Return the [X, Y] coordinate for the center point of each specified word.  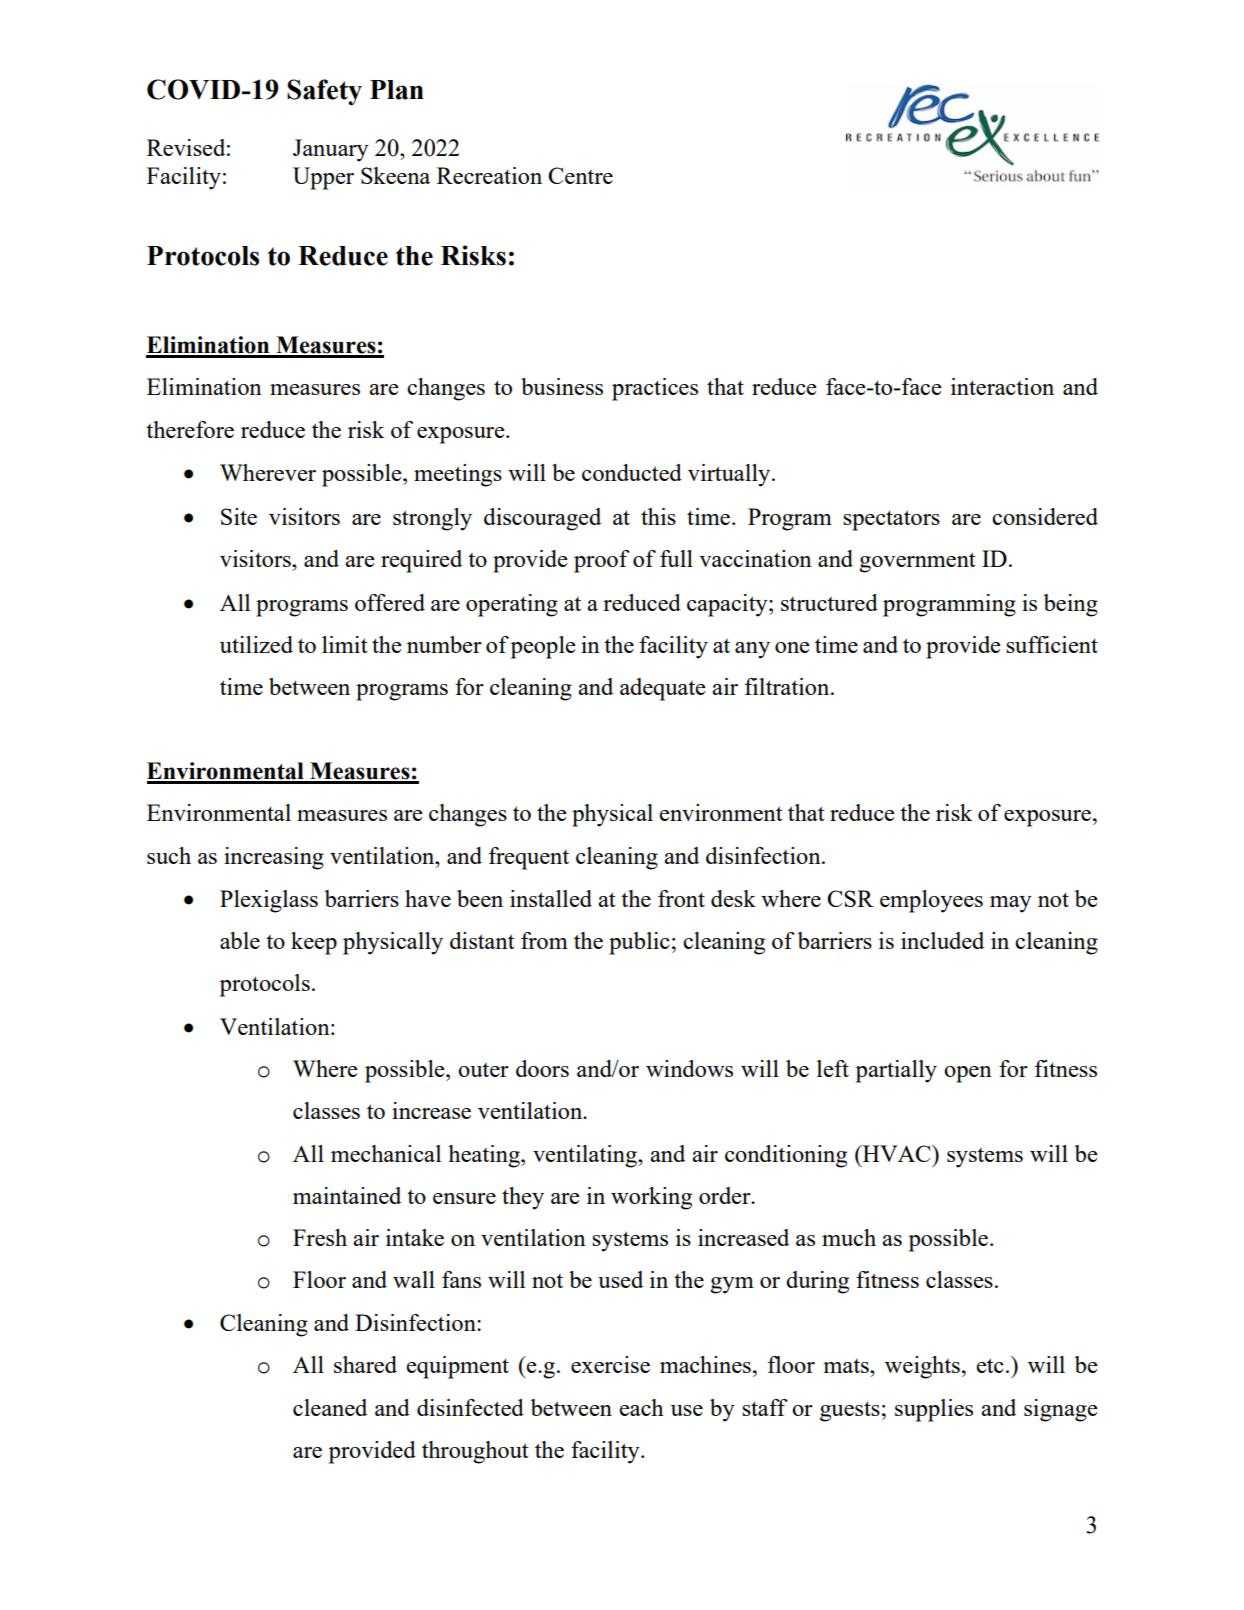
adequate [663, 689]
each [641, 1407]
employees [931, 901]
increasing [274, 858]
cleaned [330, 1407]
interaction [1002, 386]
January [331, 150]
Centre [580, 175]
